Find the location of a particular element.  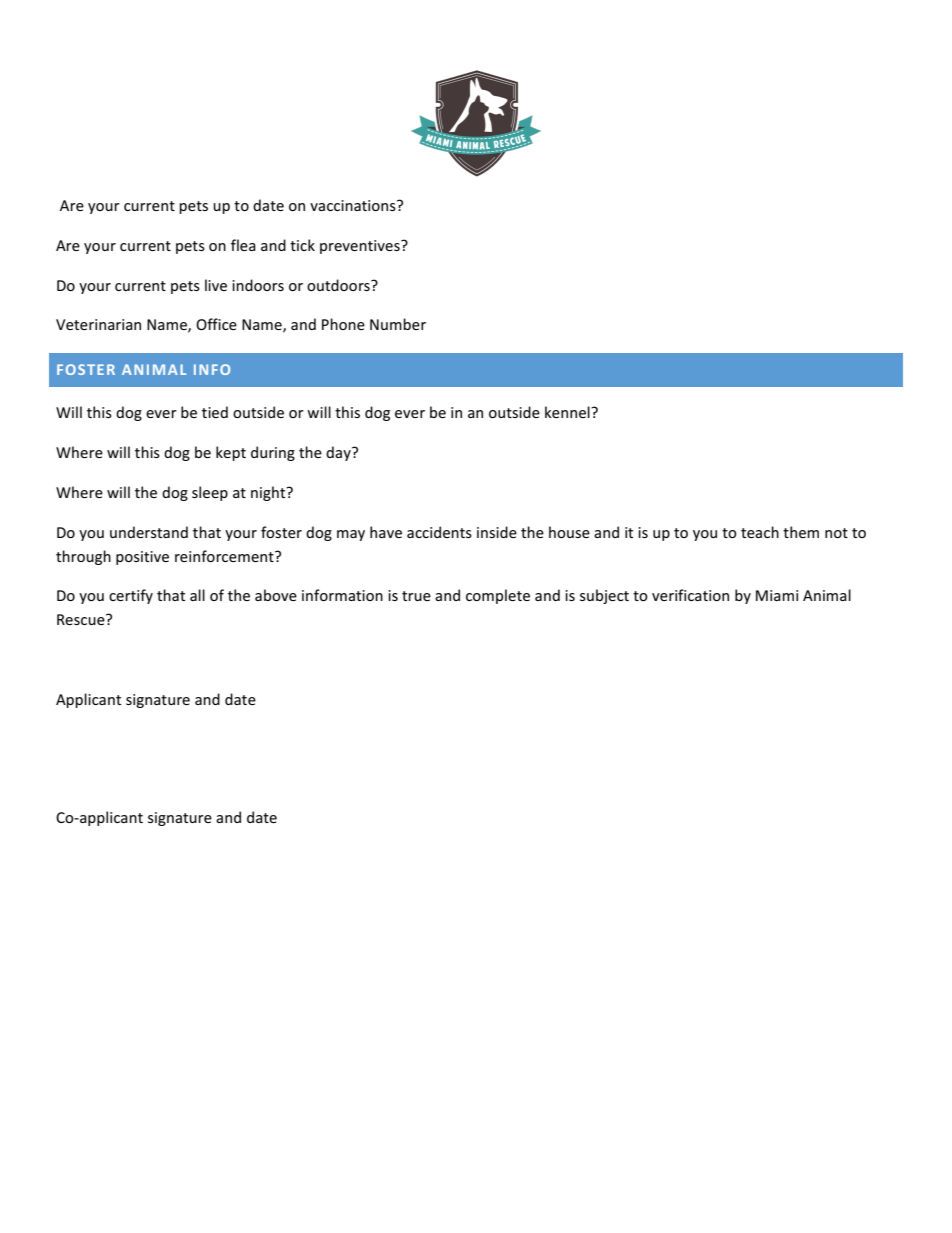

sleep is located at coordinates (210, 493).
